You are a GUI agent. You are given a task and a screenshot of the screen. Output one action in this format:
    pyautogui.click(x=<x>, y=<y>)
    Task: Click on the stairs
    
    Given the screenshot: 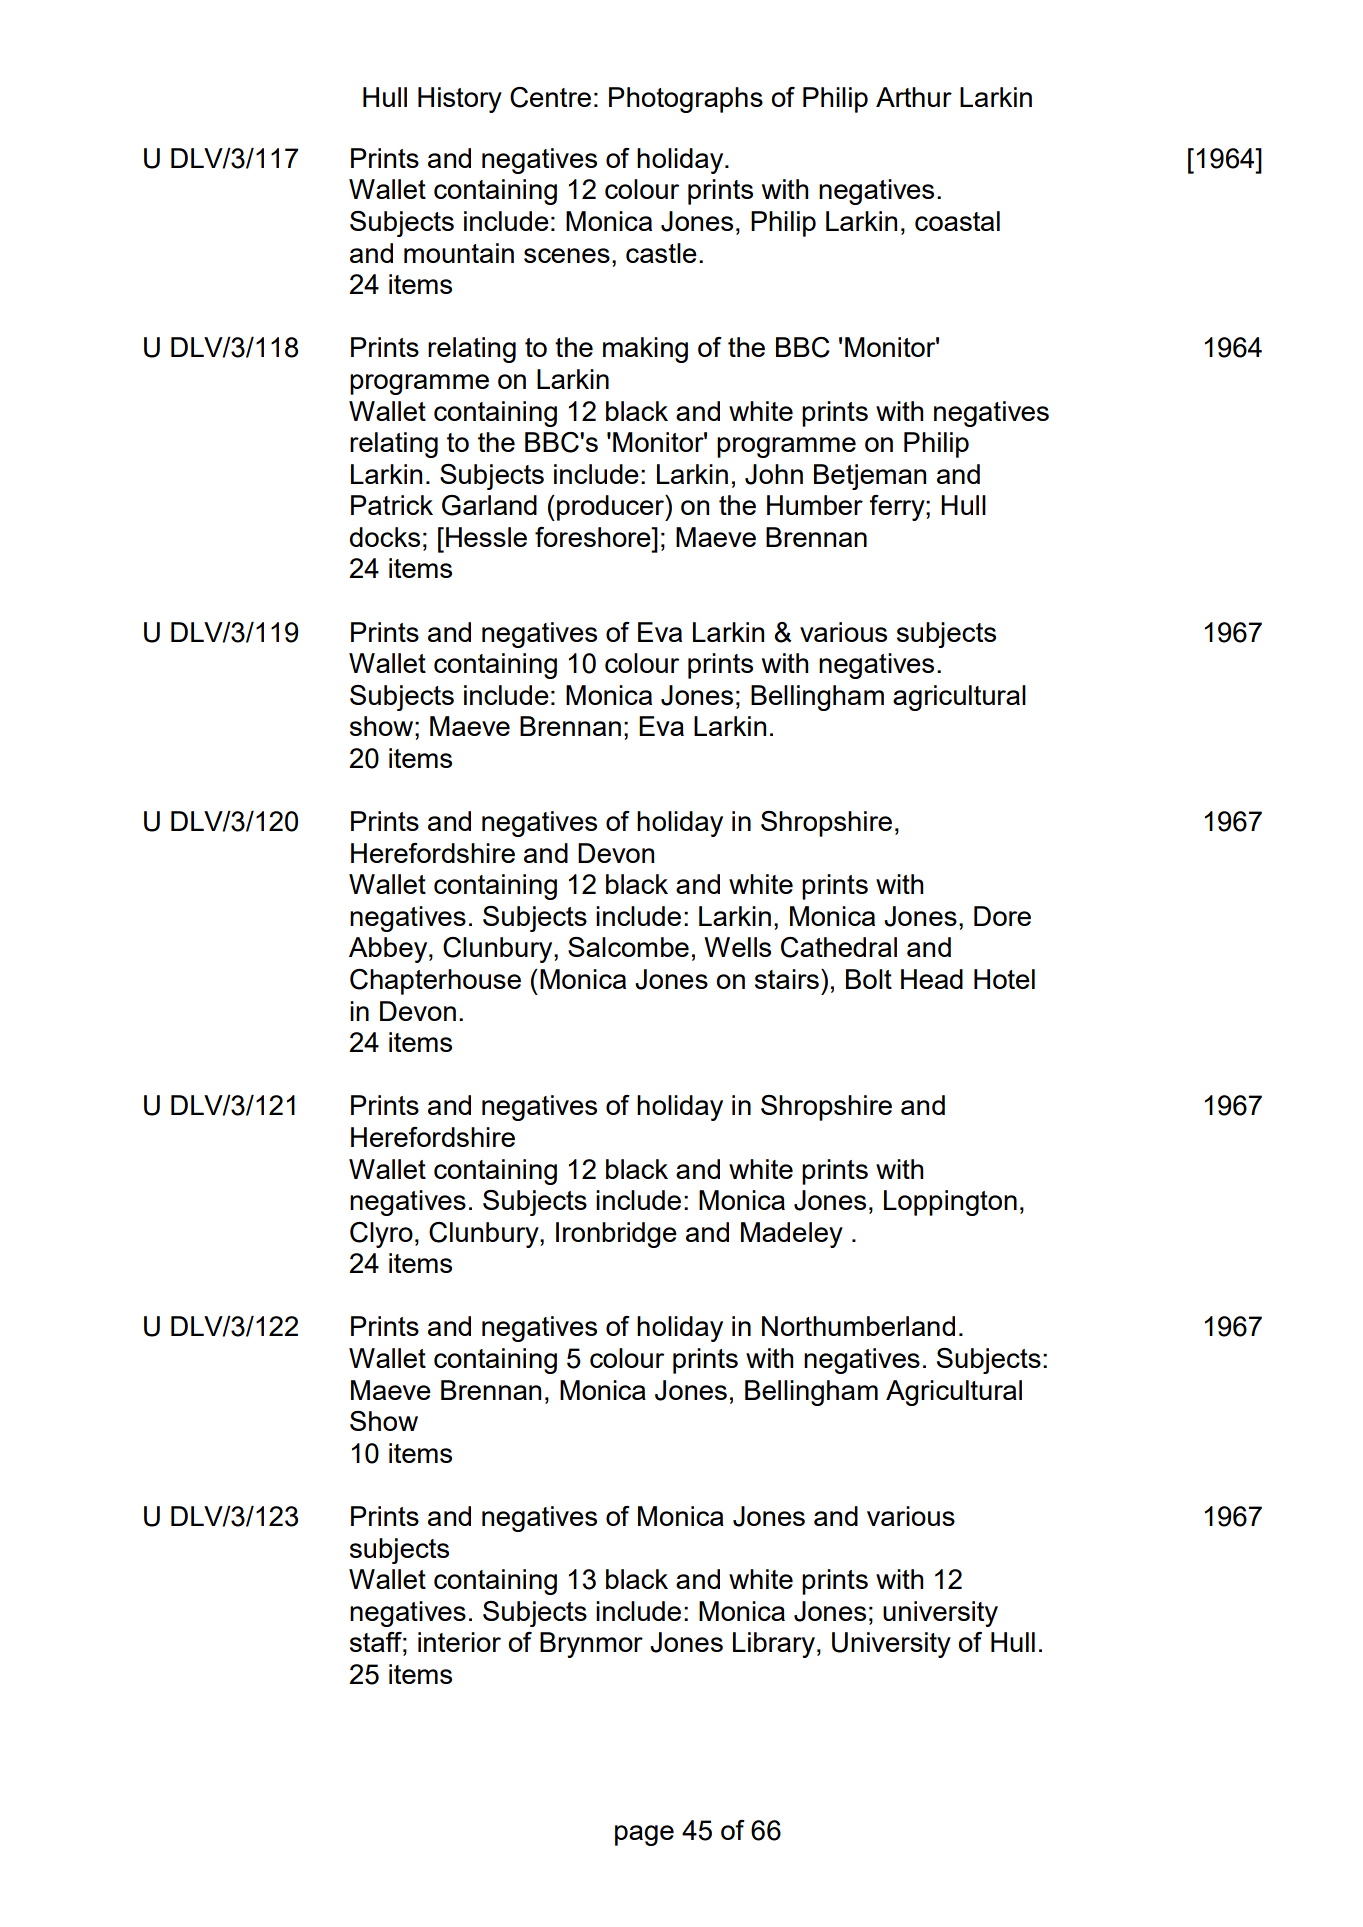 What is the action you would take?
    pyautogui.click(x=787, y=979)
